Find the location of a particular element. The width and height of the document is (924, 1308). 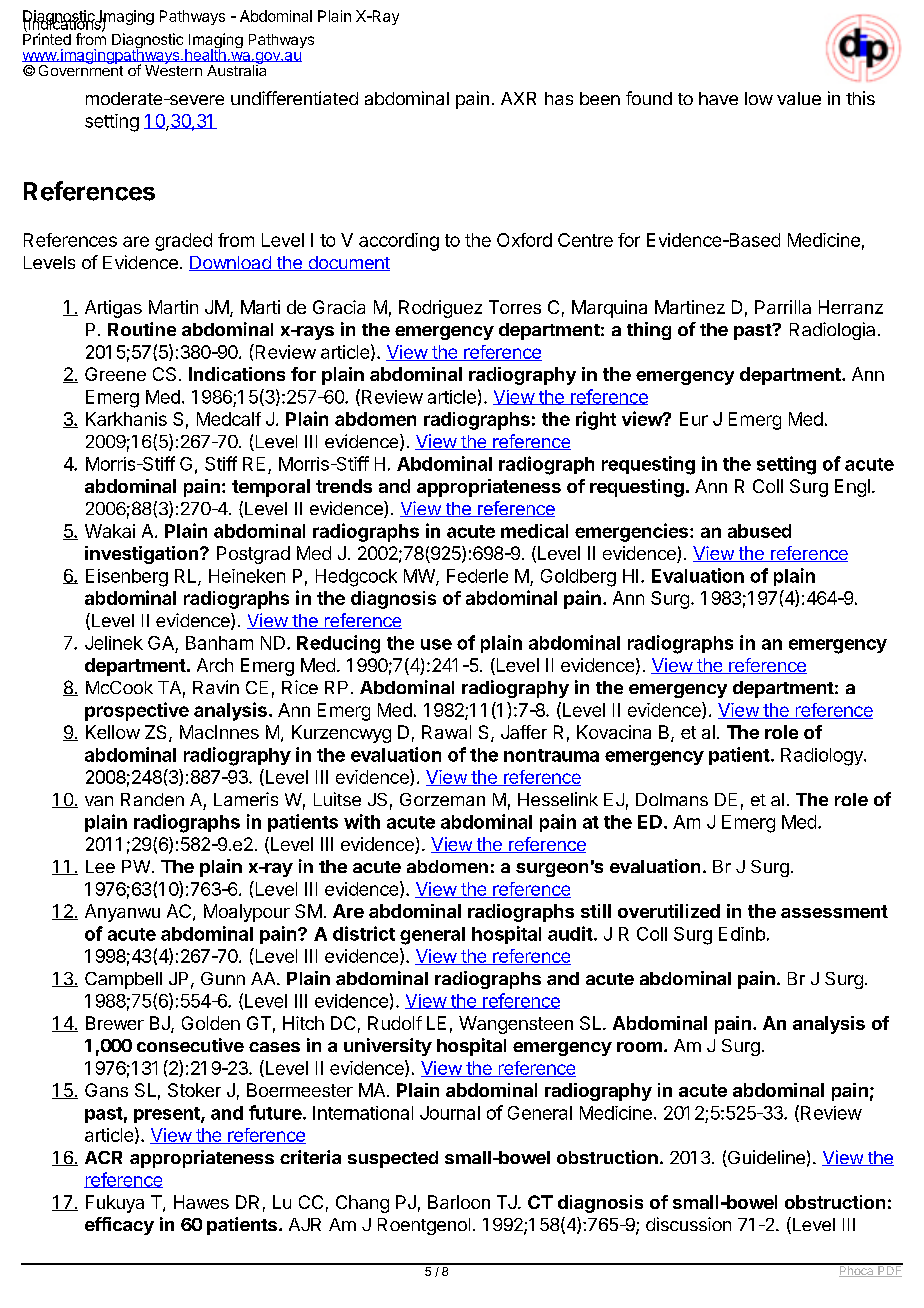

Eur is located at coordinates (694, 419).
